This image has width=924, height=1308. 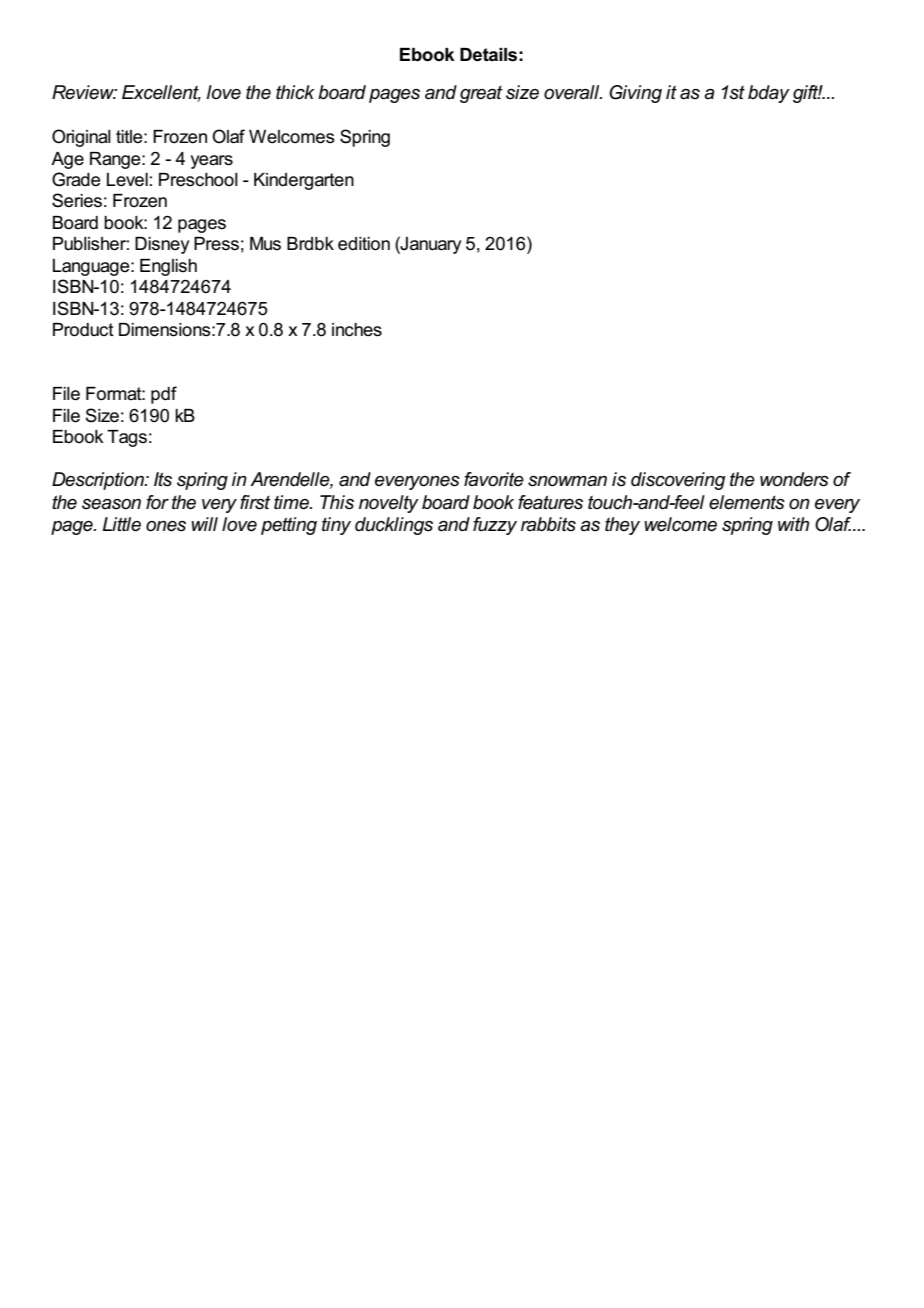 I want to click on Mus, so click(x=265, y=244).
